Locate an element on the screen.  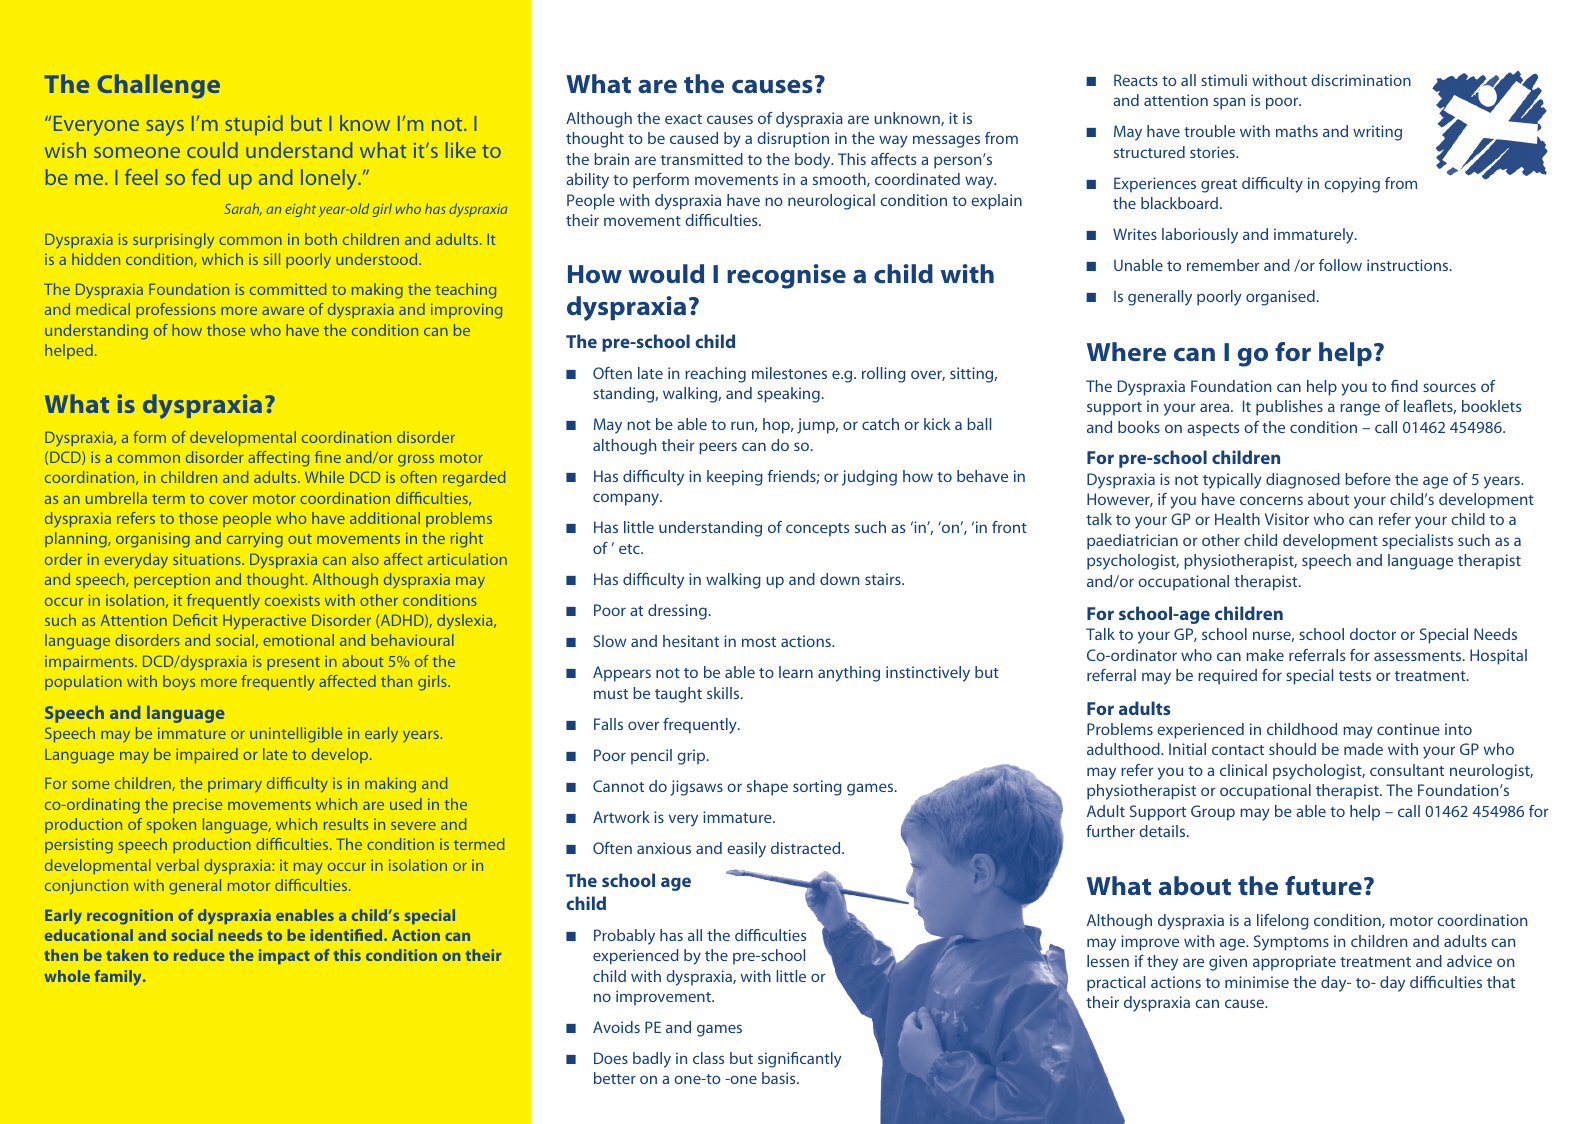
maths is located at coordinates (1297, 131).
